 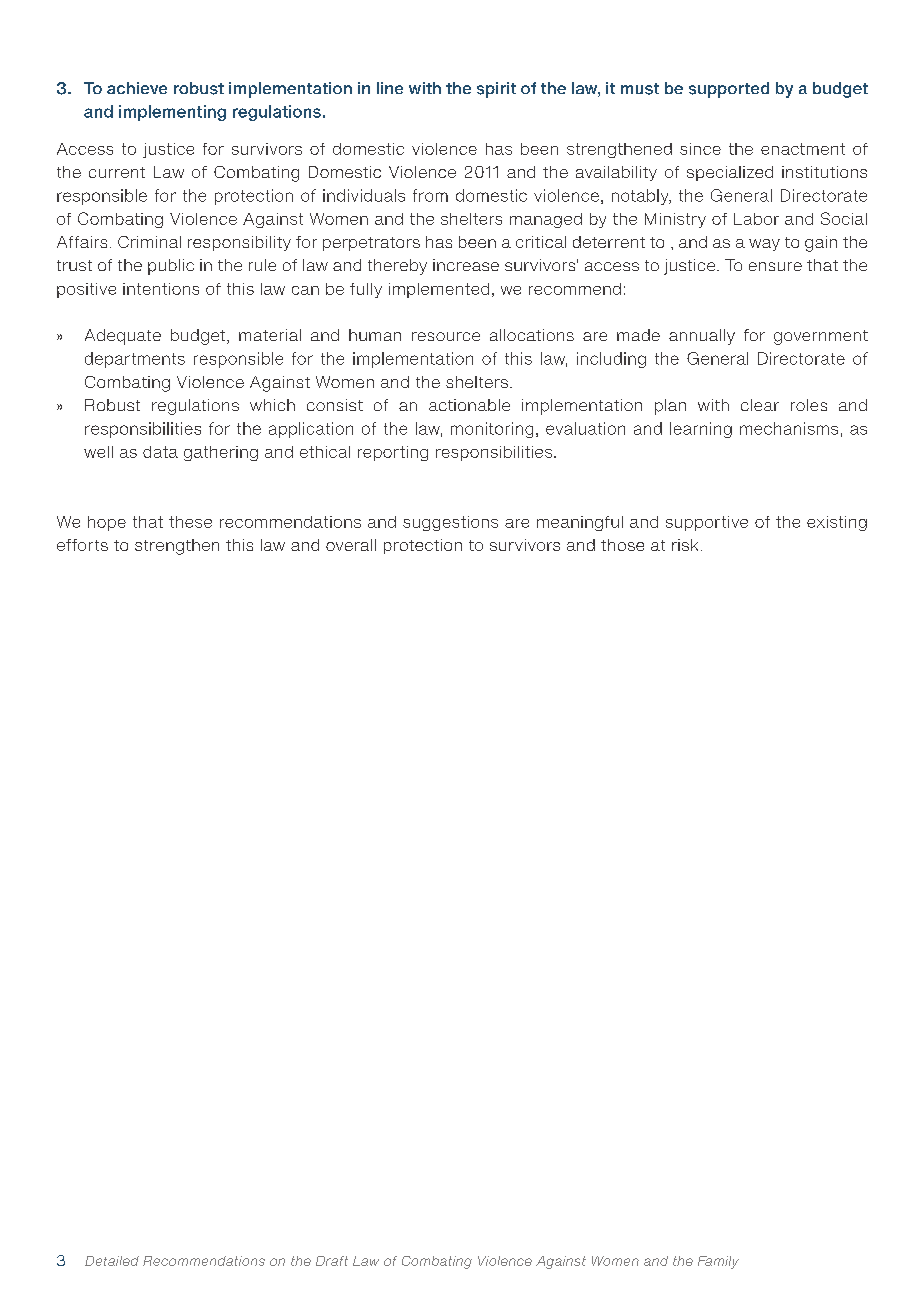 What do you see at coordinates (351, 545) in the screenshot?
I see `overall` at bounding box center [351, 545].
